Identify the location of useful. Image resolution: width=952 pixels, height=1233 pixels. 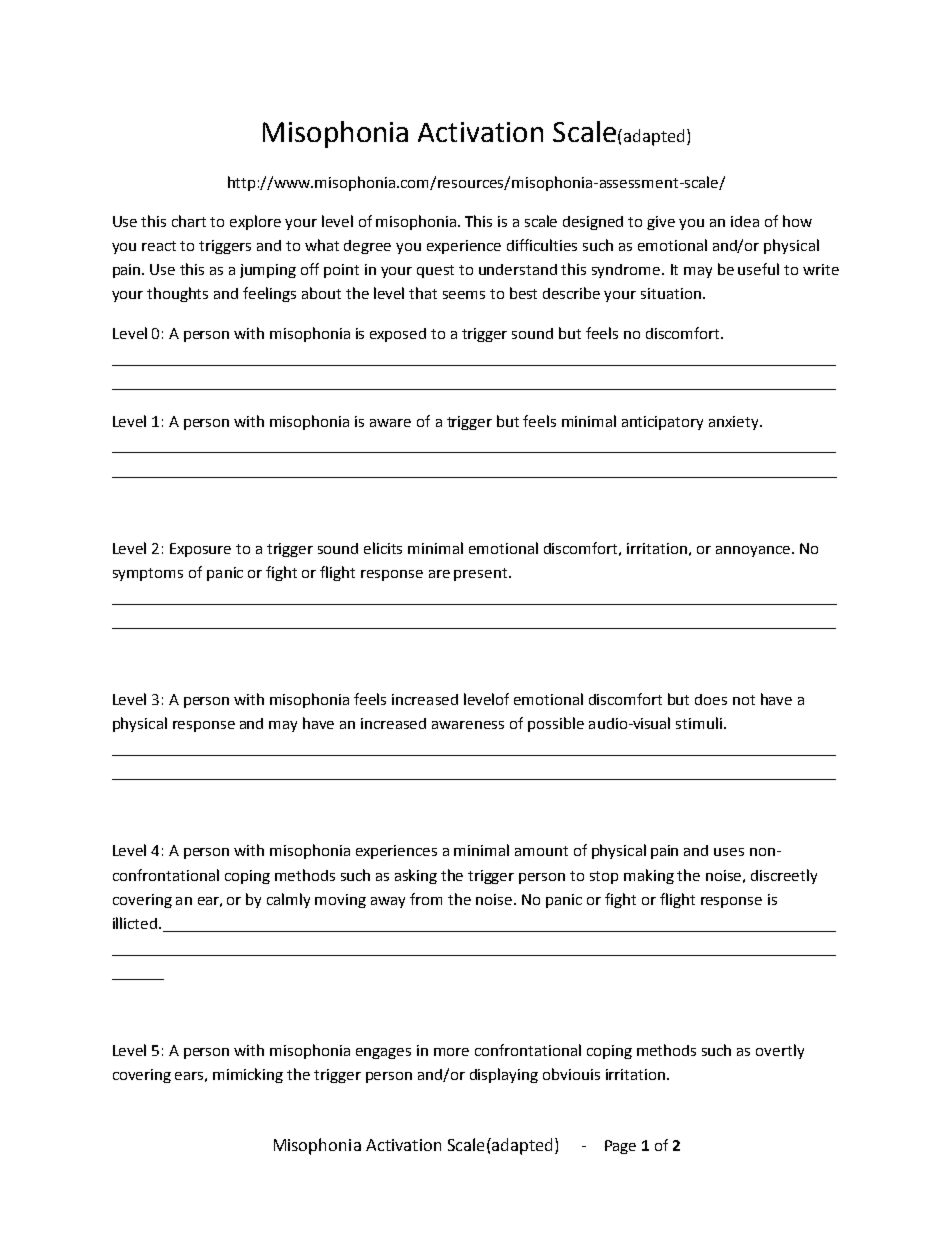
(758, 269).
